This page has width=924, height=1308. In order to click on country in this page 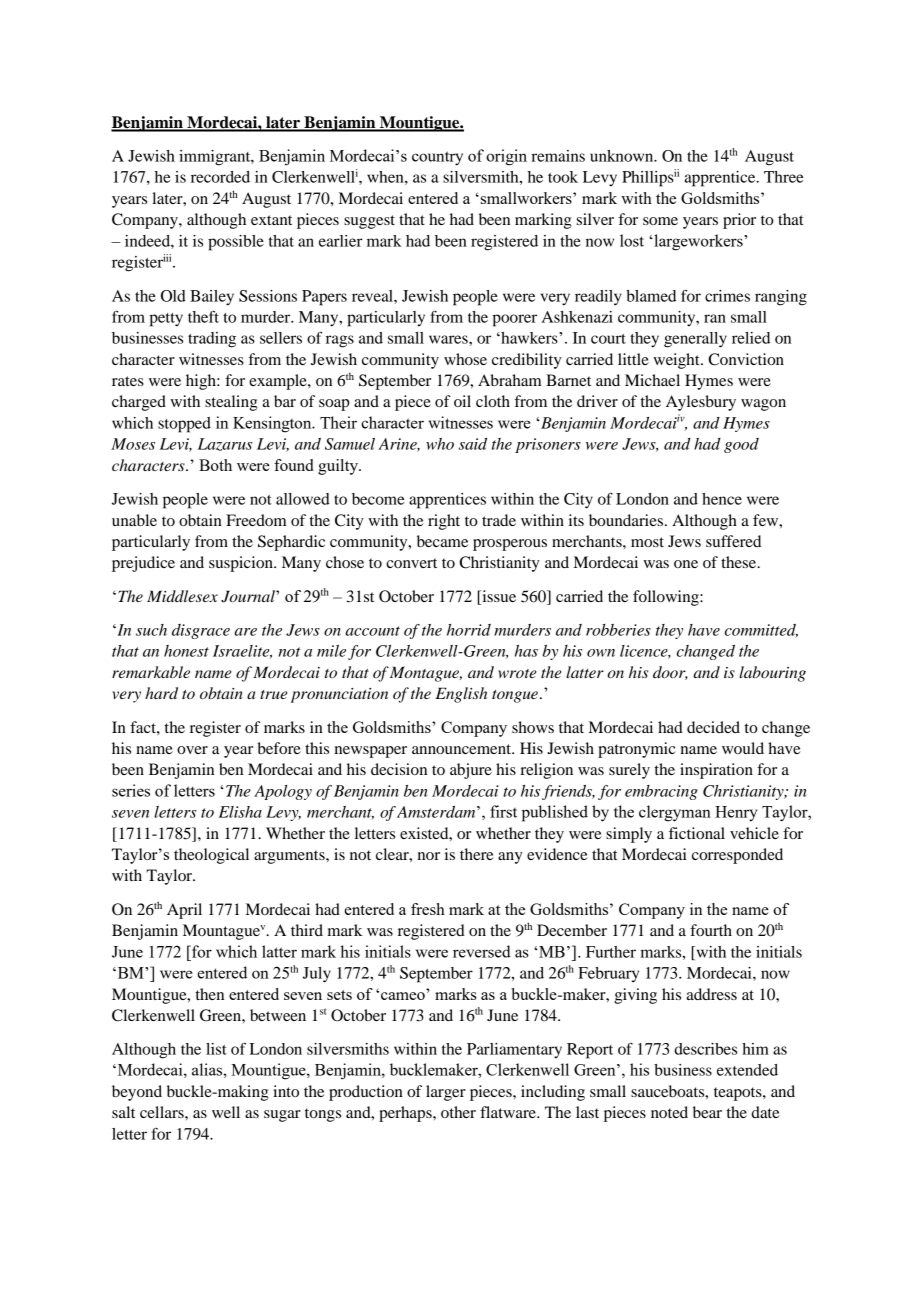, I will do `click(437, 158)`.
